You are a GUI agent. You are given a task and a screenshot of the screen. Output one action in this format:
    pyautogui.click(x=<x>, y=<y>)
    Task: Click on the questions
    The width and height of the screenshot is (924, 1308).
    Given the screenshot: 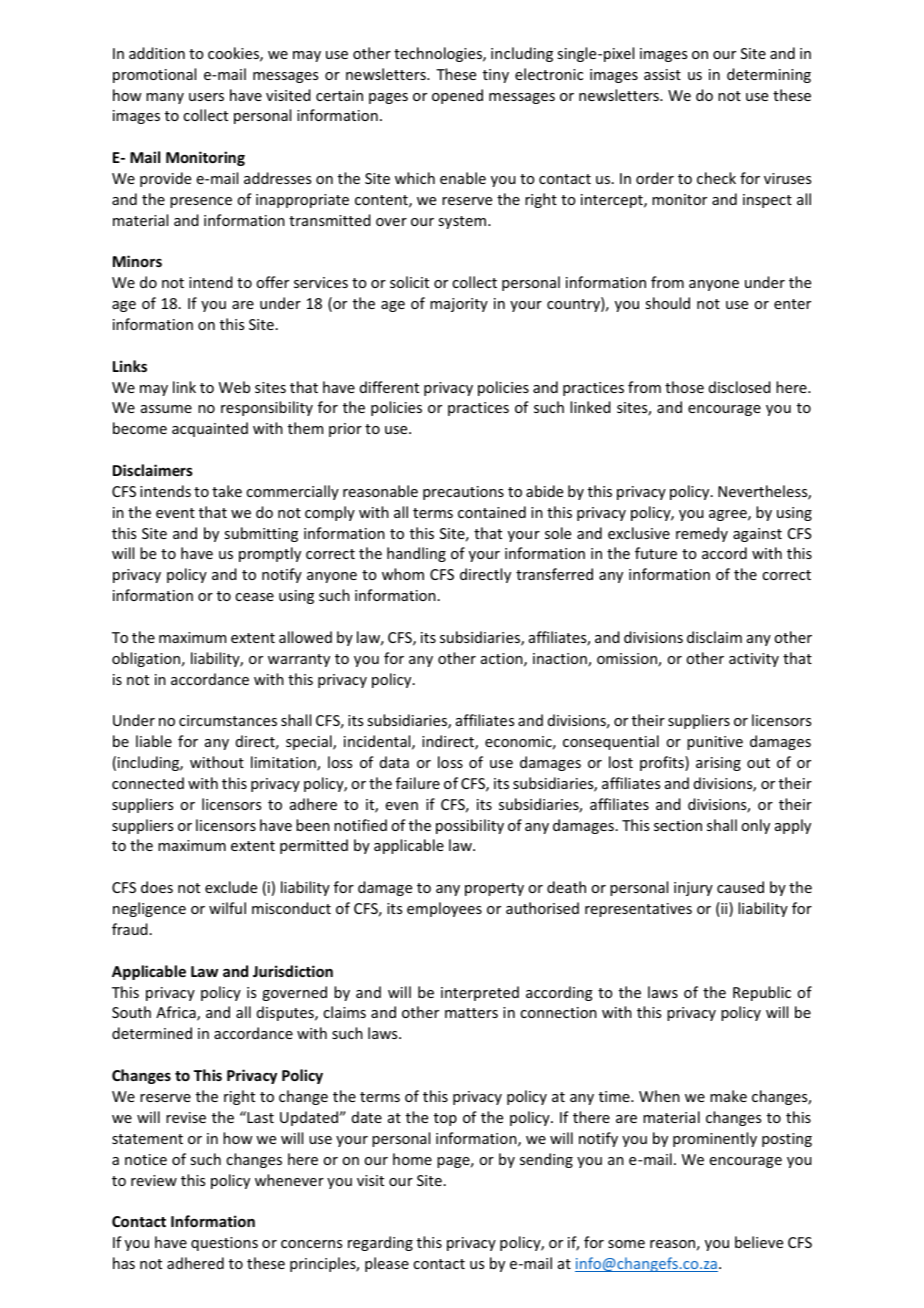 What is the action you would take?
    pyautogui.click(x=224, y=1244)
